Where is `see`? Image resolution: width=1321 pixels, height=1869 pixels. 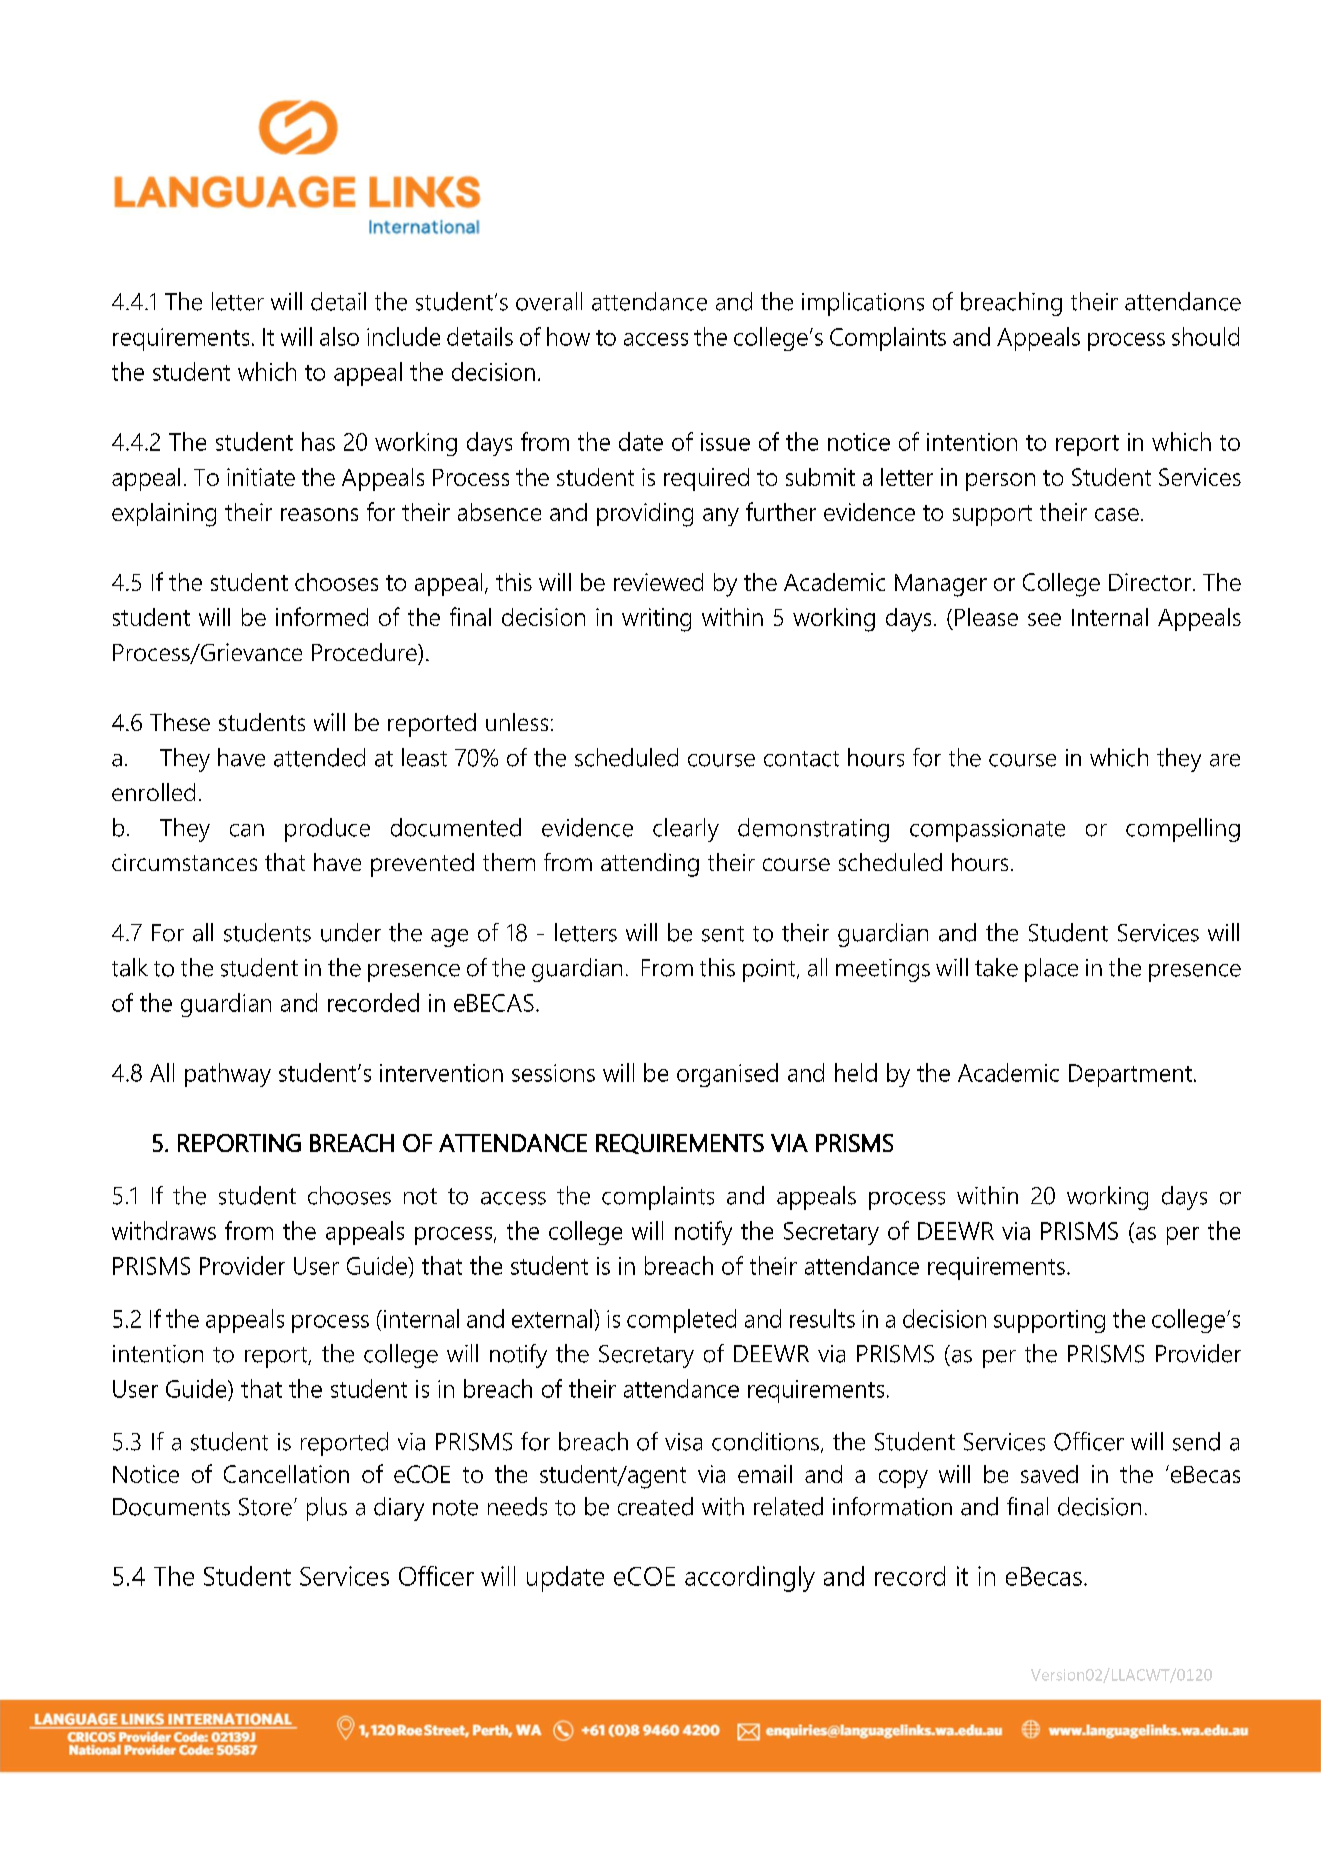 see is located at coordinates (1044, 619).
